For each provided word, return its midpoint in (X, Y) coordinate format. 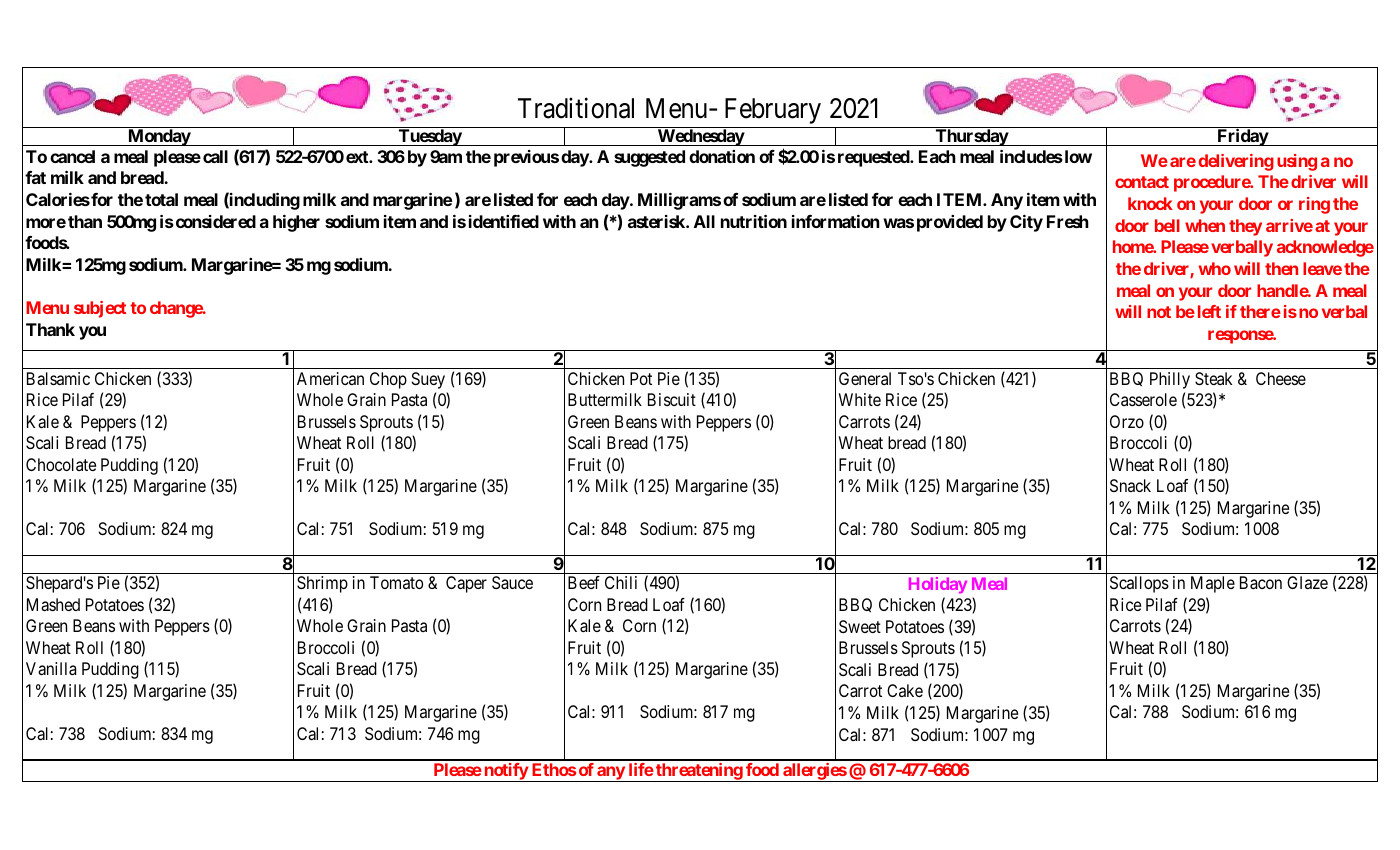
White (860, 399)
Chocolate (61, 464)
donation (722, 156)
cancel (72, 156)
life (641, 769)
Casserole (1143, 399)
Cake (905, 690)
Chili (621, 582)
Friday (1242, 137)
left (1209, 311)
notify (505, 772)
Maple (1213, 584)
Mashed (53, 604)
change (177, 309)
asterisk (657, 221)
